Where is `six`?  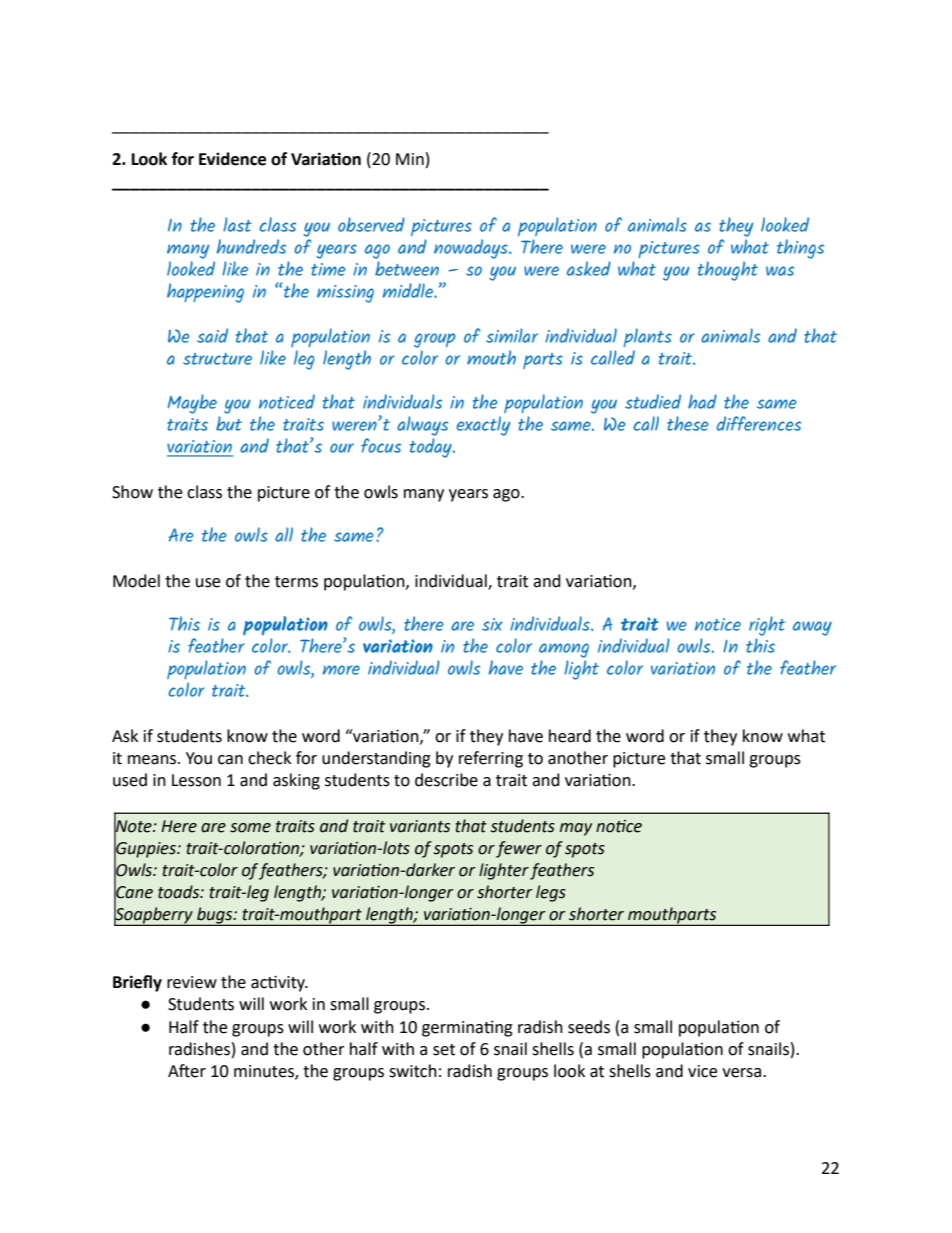 six is located at coordinates (492, 624).
